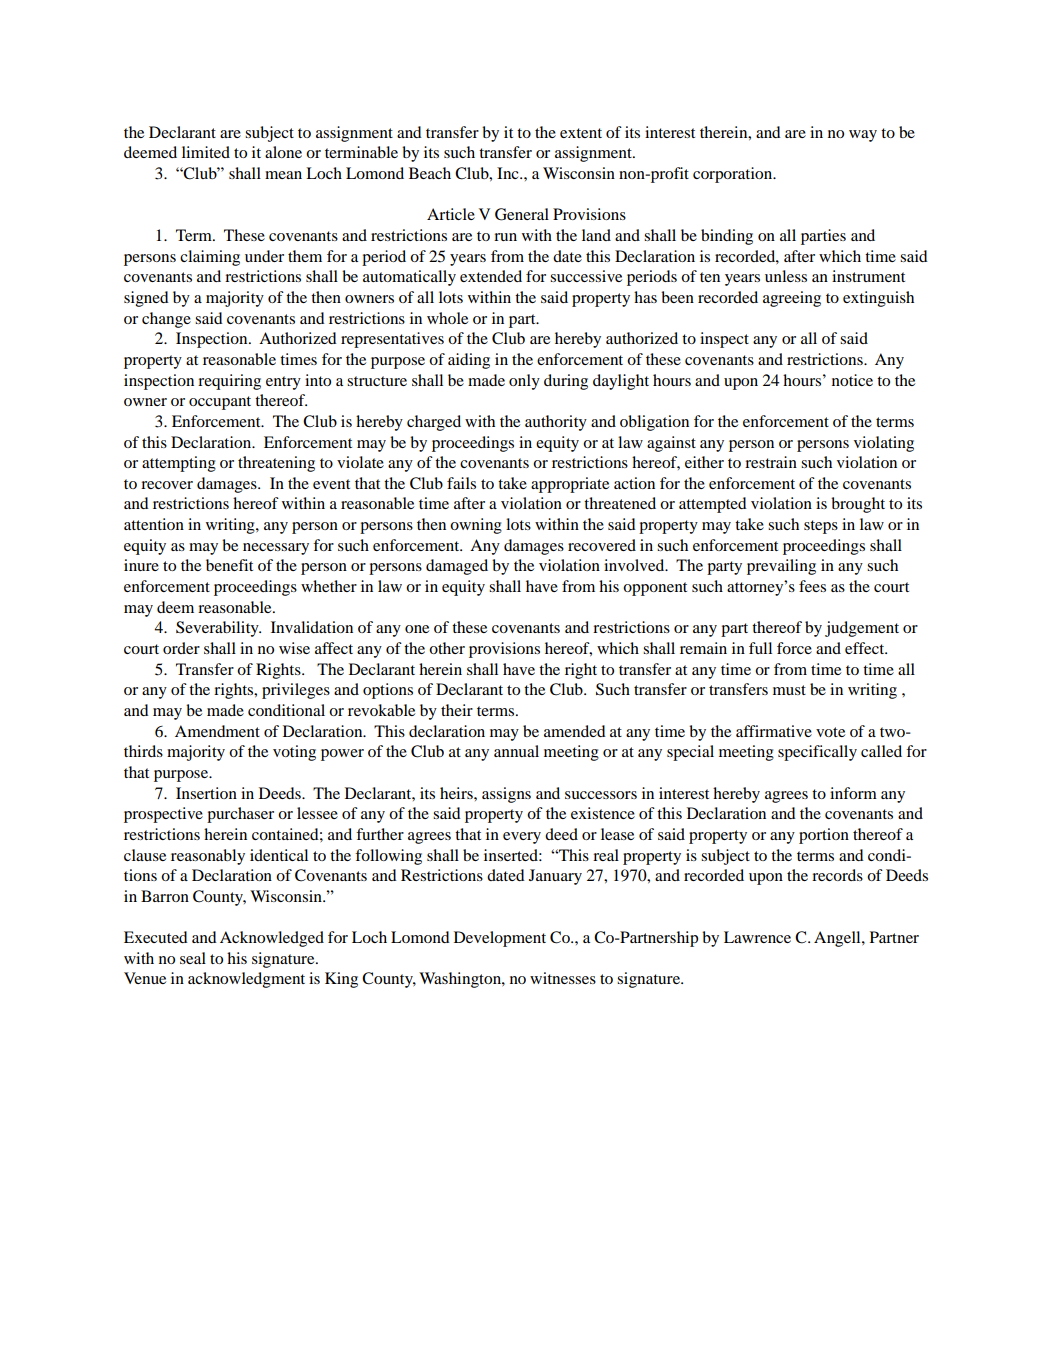 This screenshot has height=1363, width=1053. I want to click on corporation, so click(734, 175).
